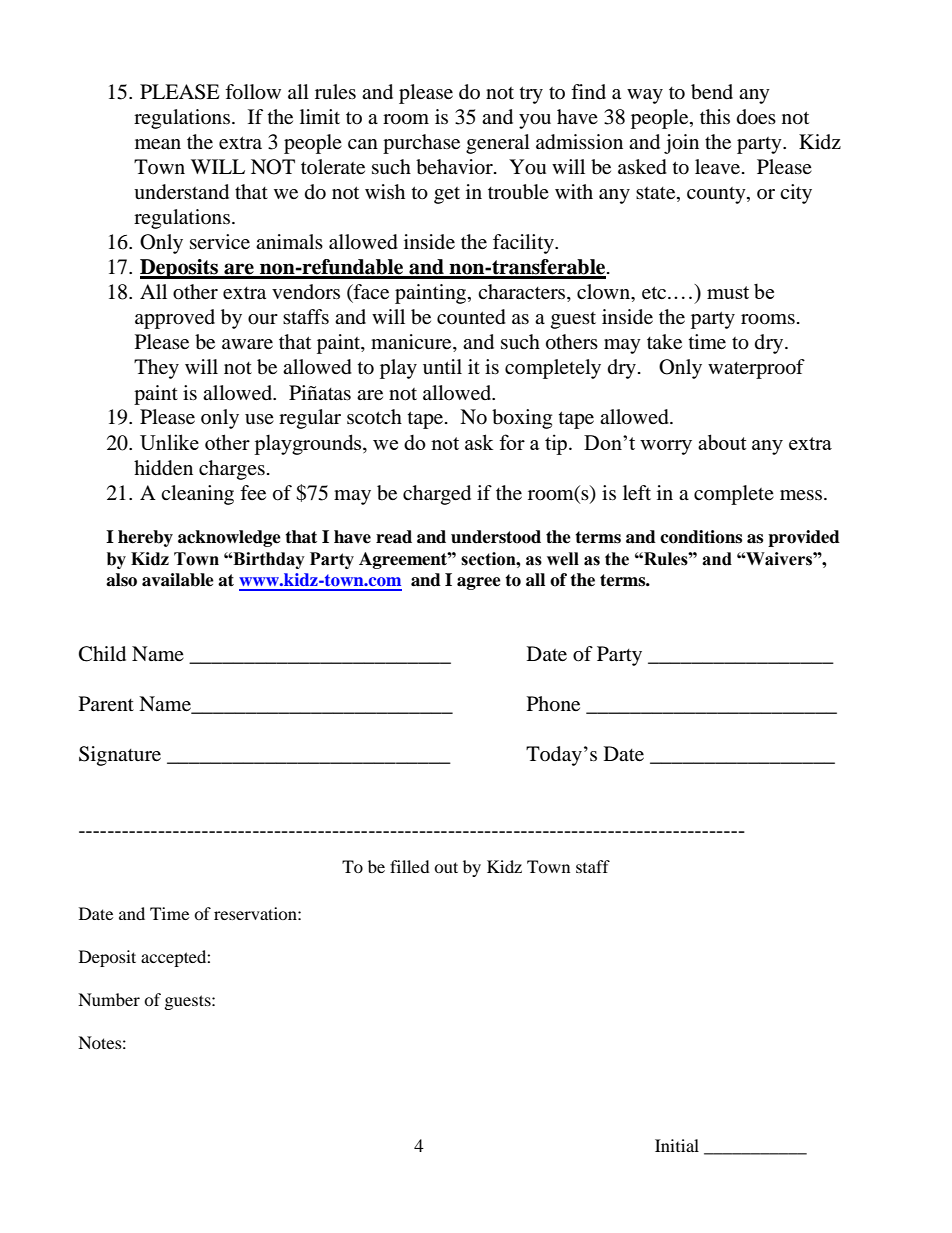 The height and width of the screenshot is (1233, 952). What do you see at coordinates (701, 537) in the screenshot?
I see `conditions` at bounding box center [701, 537].
